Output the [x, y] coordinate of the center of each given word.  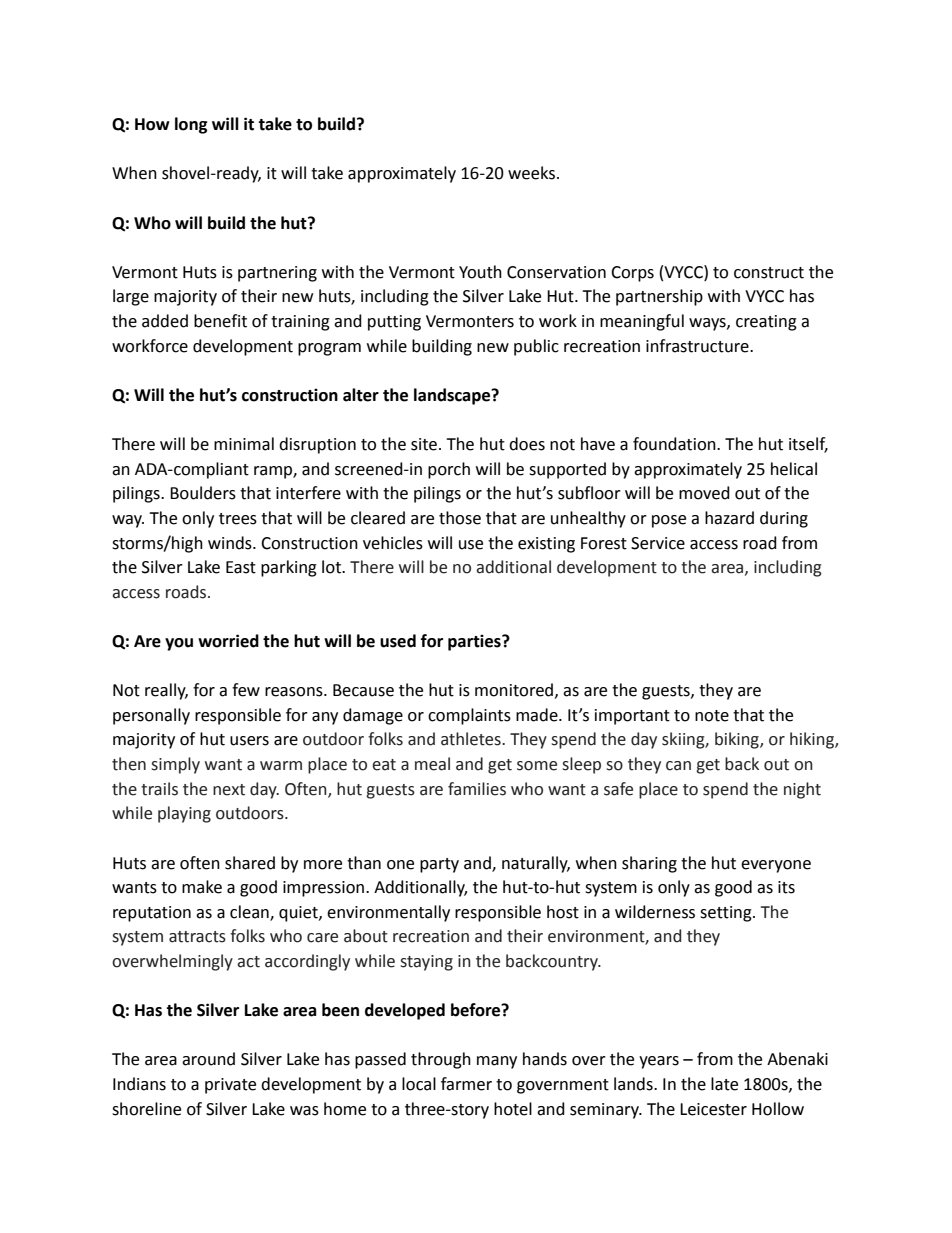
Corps [632, 274]
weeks [531, 173]
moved [704, 493]
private [230, 1086]
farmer [466, 1084]
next [229, 790]
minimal [244, 444]
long [191, 125]
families [477, 789]
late [724, 1084]
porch [449, 470]
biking [738, 740]
